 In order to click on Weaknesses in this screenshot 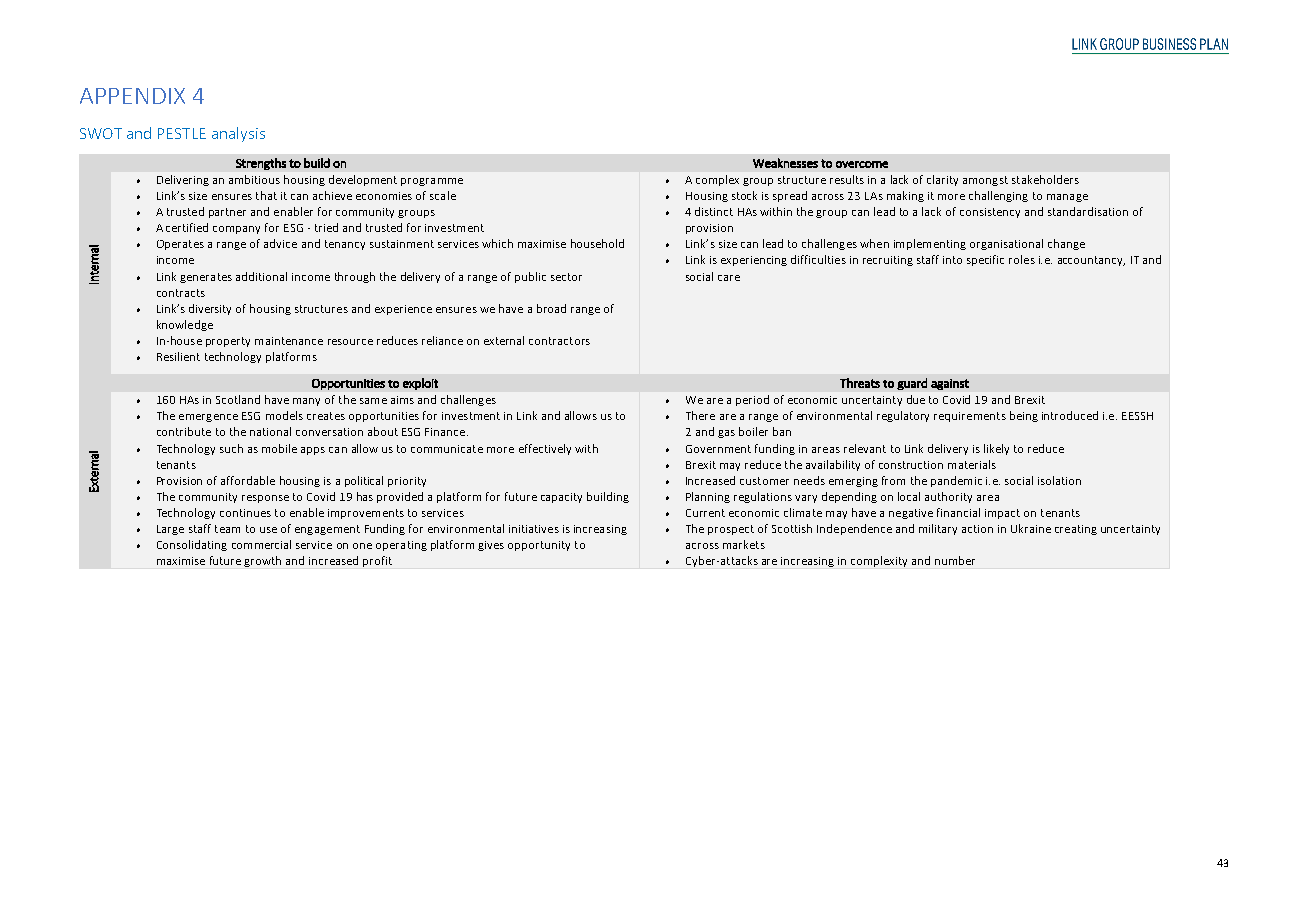, I will do `click(785, 163)`.
